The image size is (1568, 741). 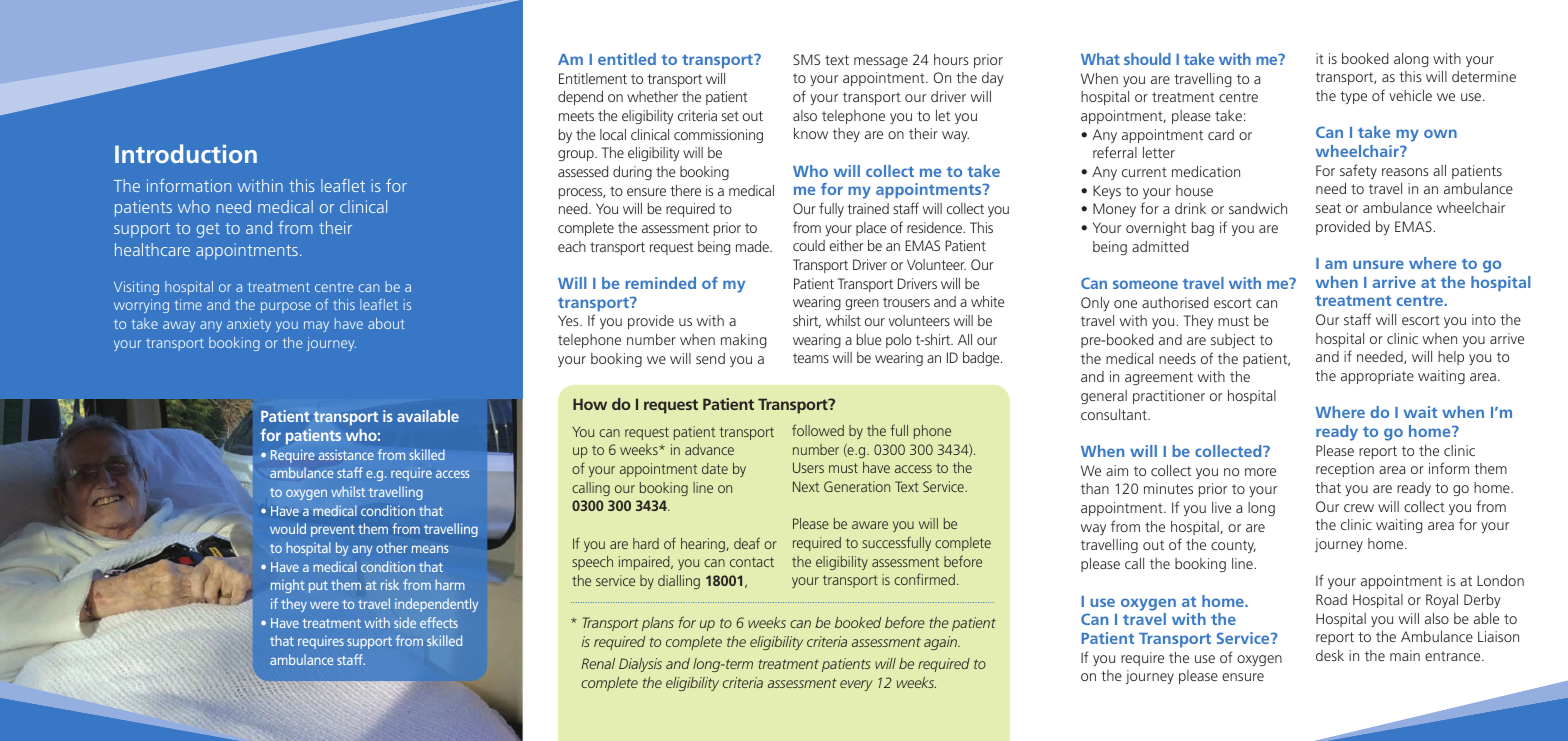 I want to click on Entitlement, so click(x=593, y=78).
